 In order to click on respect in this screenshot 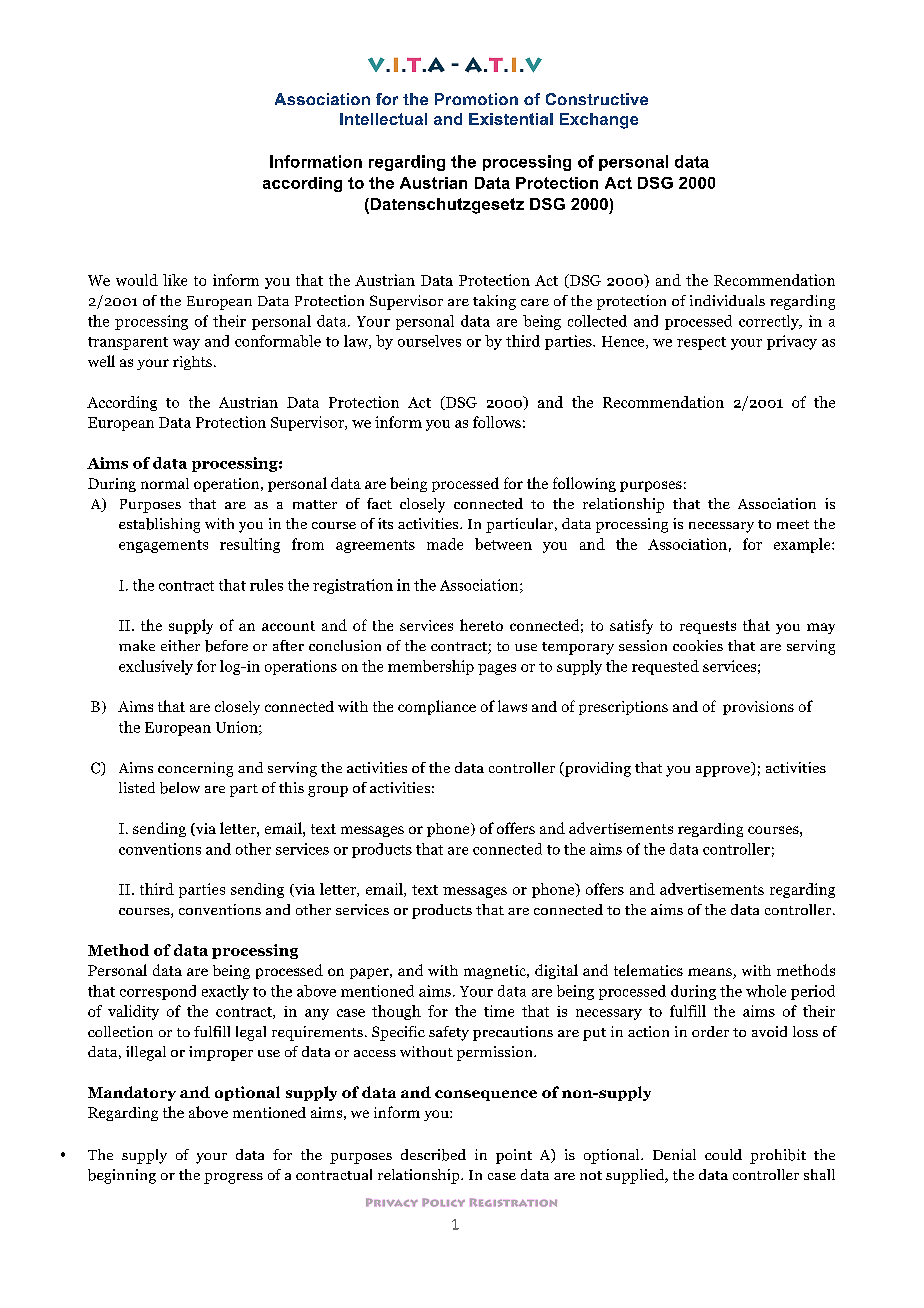, I will do `click(701, 343)`.
